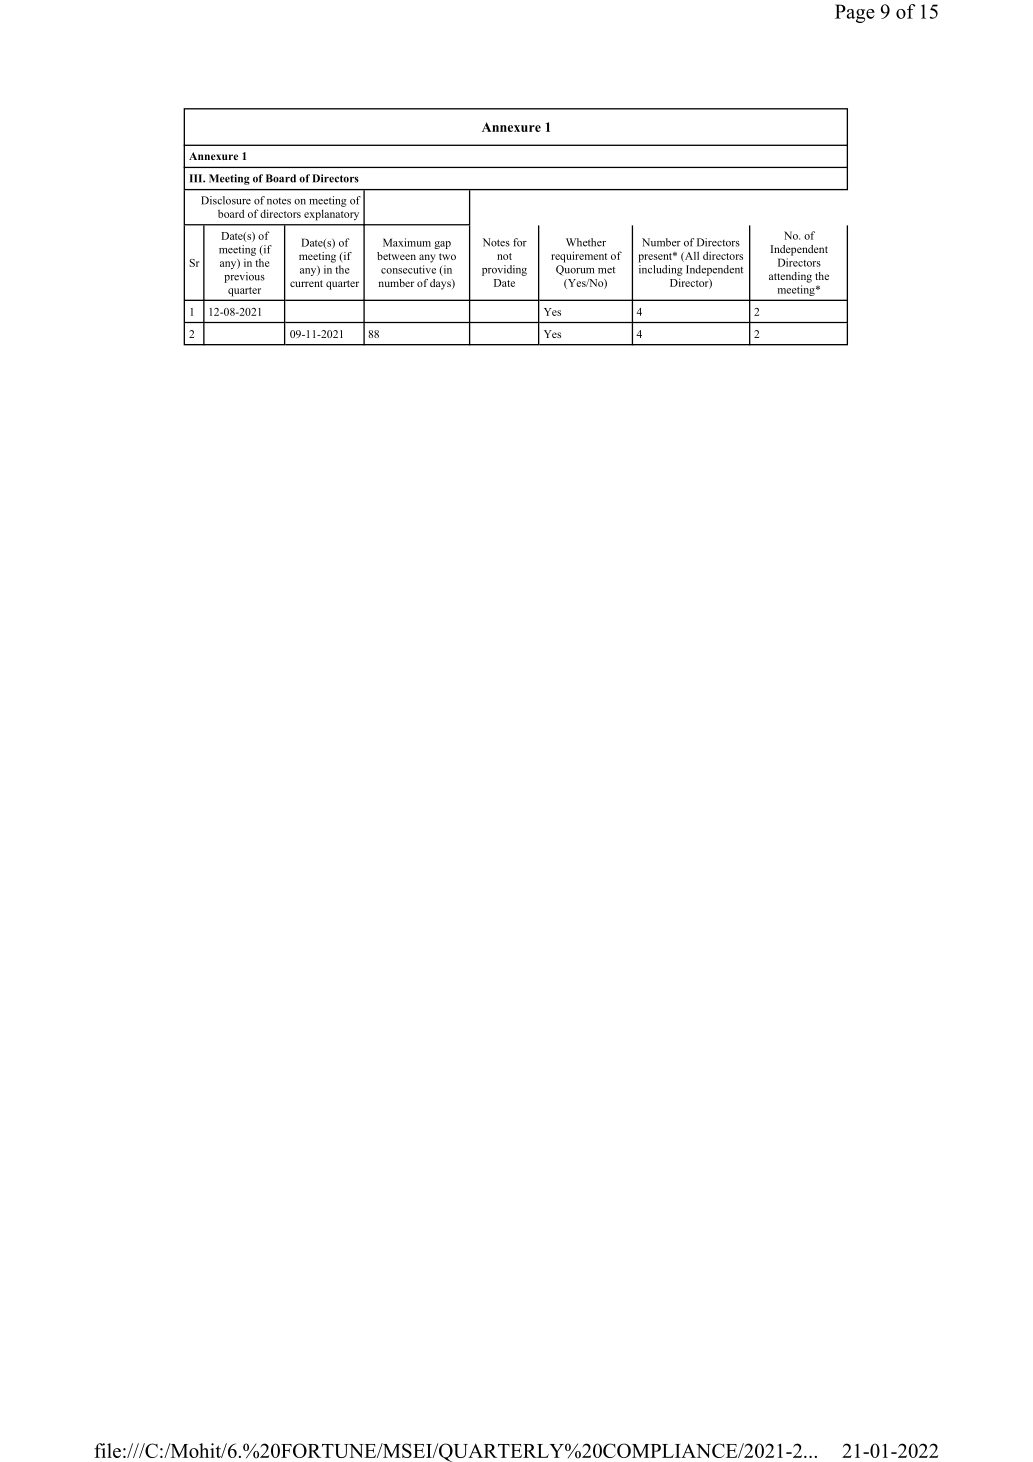 The height and width of the document is (1462, 1033). Describe the element at coordinates (442, 245) in the document. I see `gap` at that location.
